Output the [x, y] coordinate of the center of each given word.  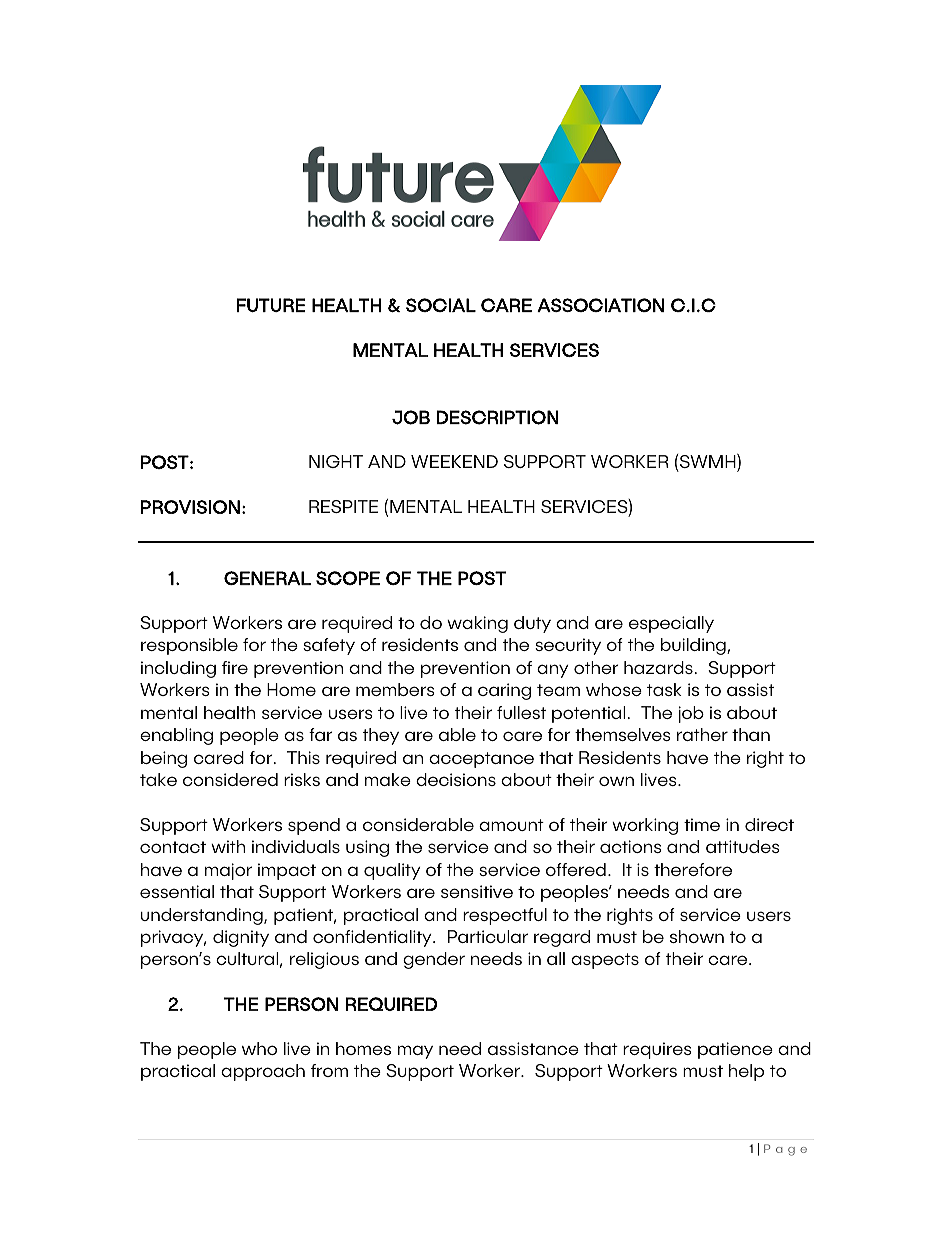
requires [657, 1050]
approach [263, 1072]
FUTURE [271, 305]
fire [235, 667]
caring [504, 691]
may [415, 1052]
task [664, 689]
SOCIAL [441, 305]
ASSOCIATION [600, 305]
